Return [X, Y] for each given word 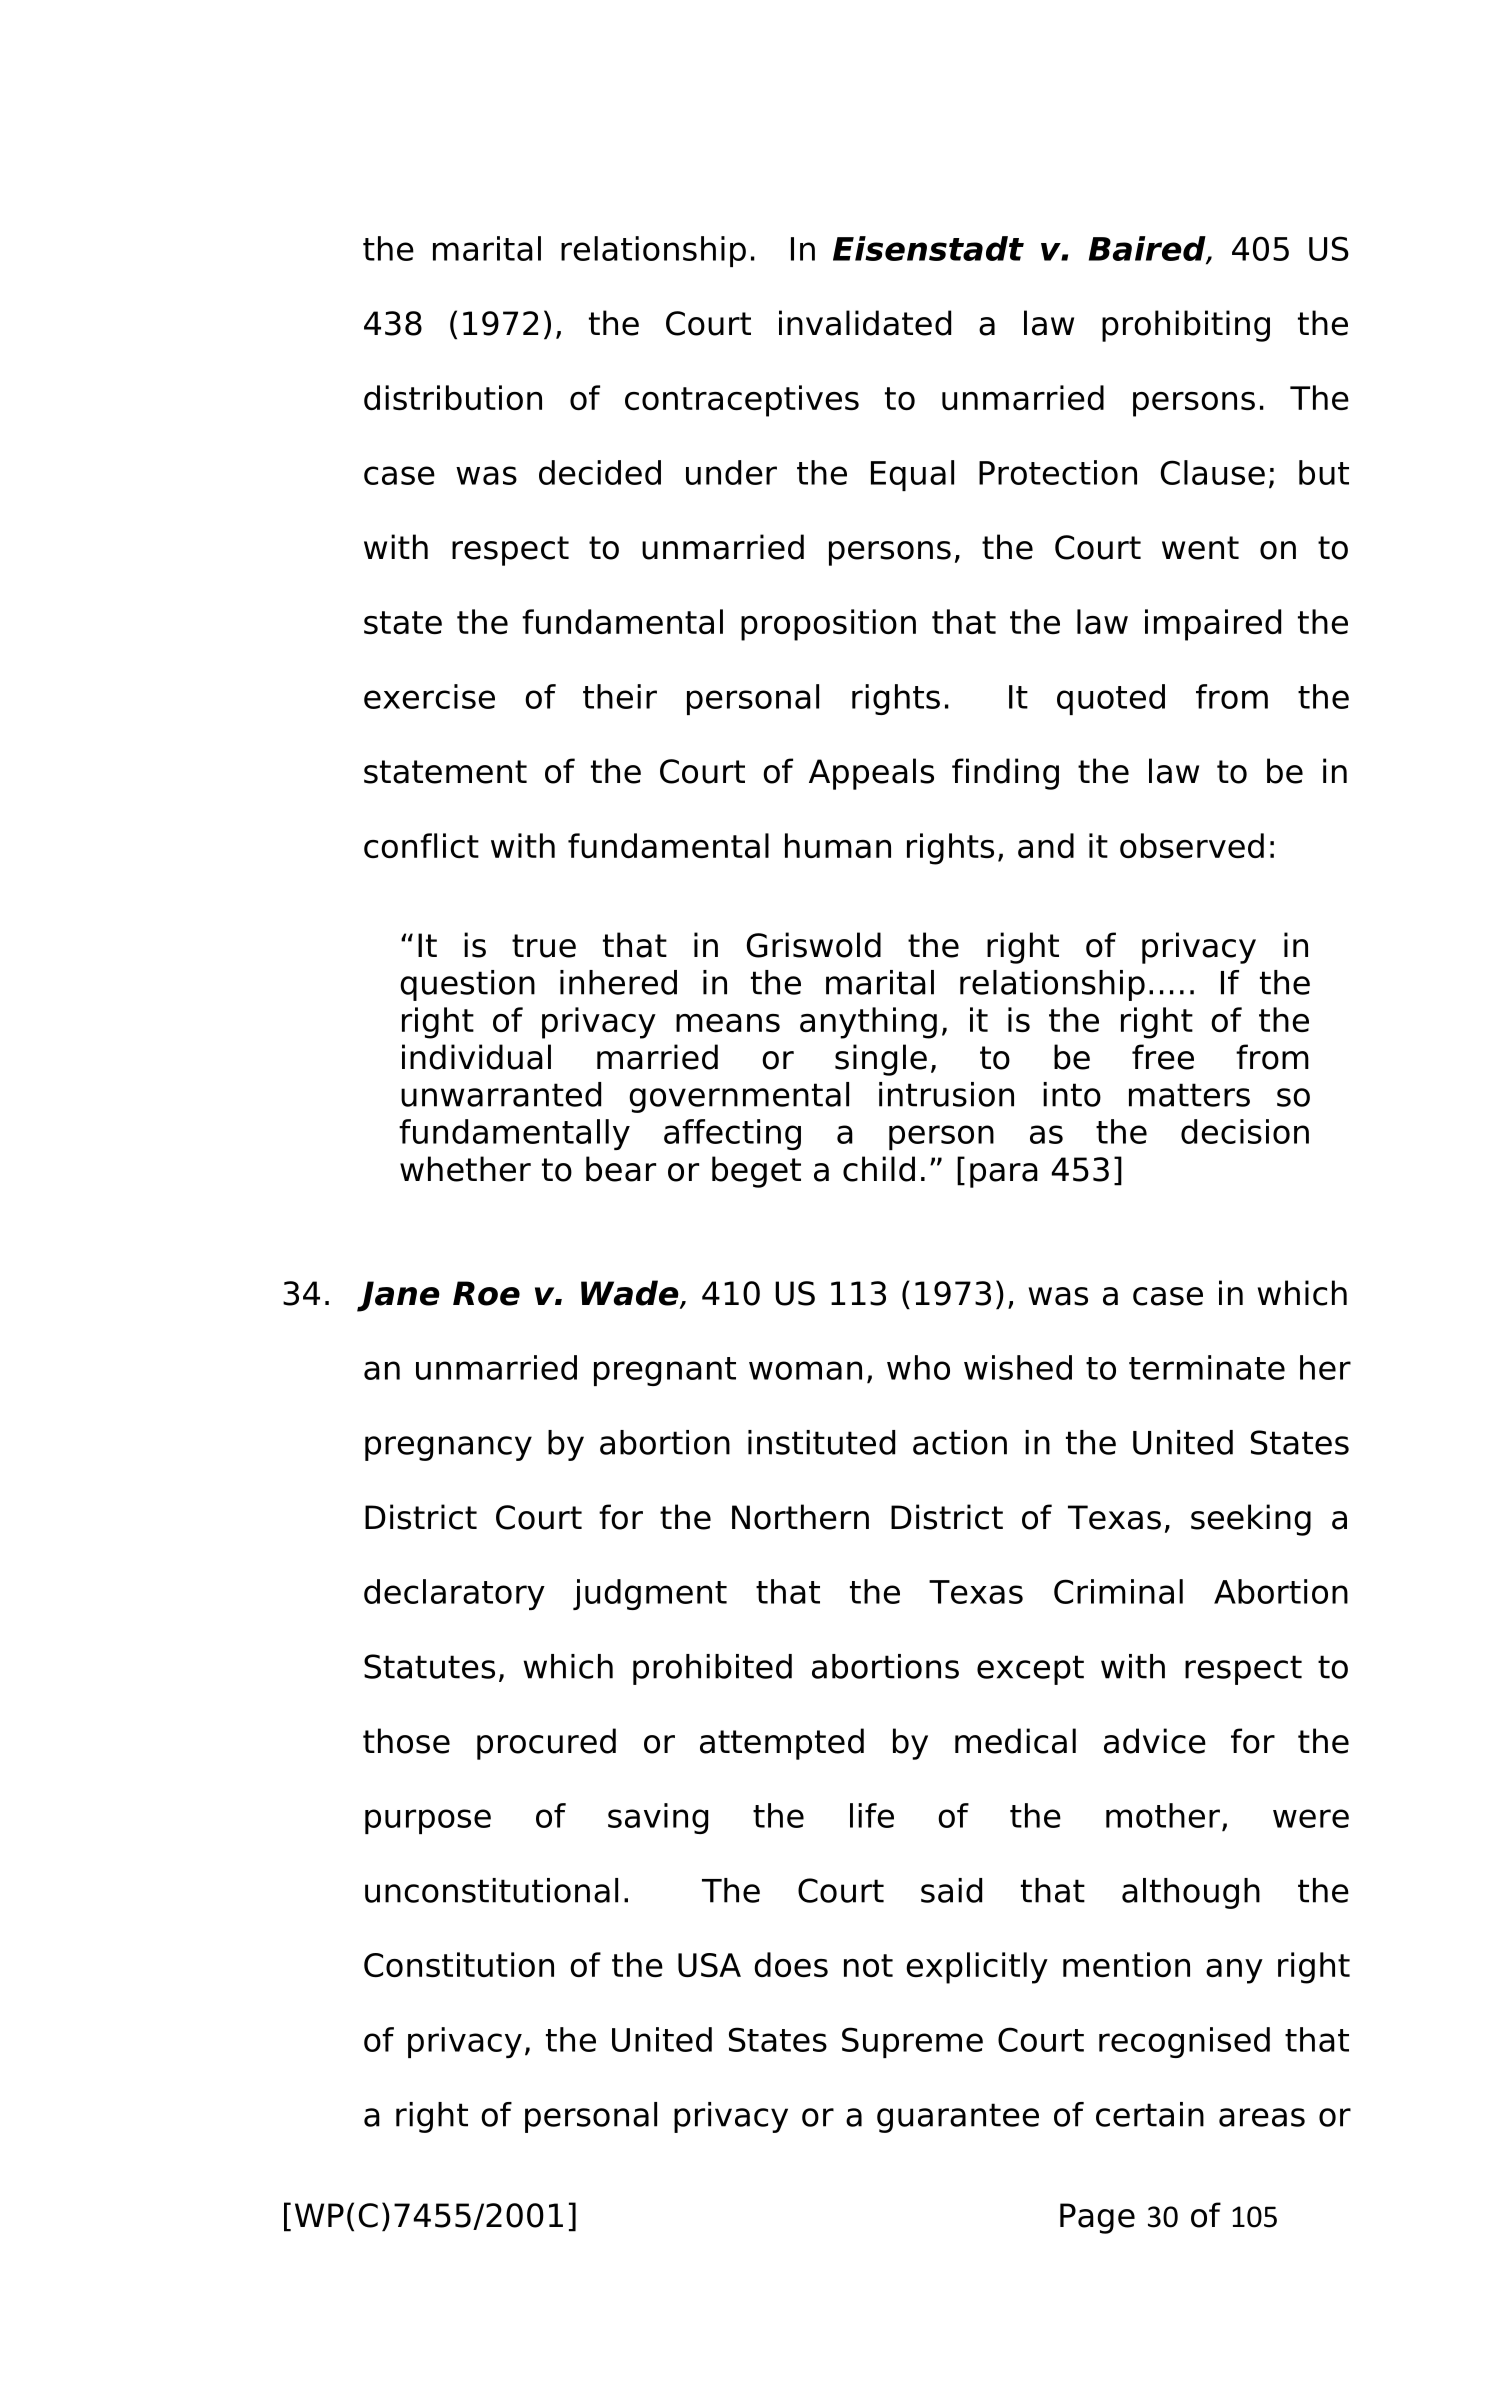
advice [1155, 1741]
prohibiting [1186, 326]
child [879, 1169]
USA [709, 1965]
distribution [453, 397]
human [838, 845]
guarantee [958, 2118]
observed [1192, 845]
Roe [486, 1293]
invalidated [865, 323]
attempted [782, 1744]
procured [546, 1744]
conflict [421, 845]
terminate [1207, 1367]
